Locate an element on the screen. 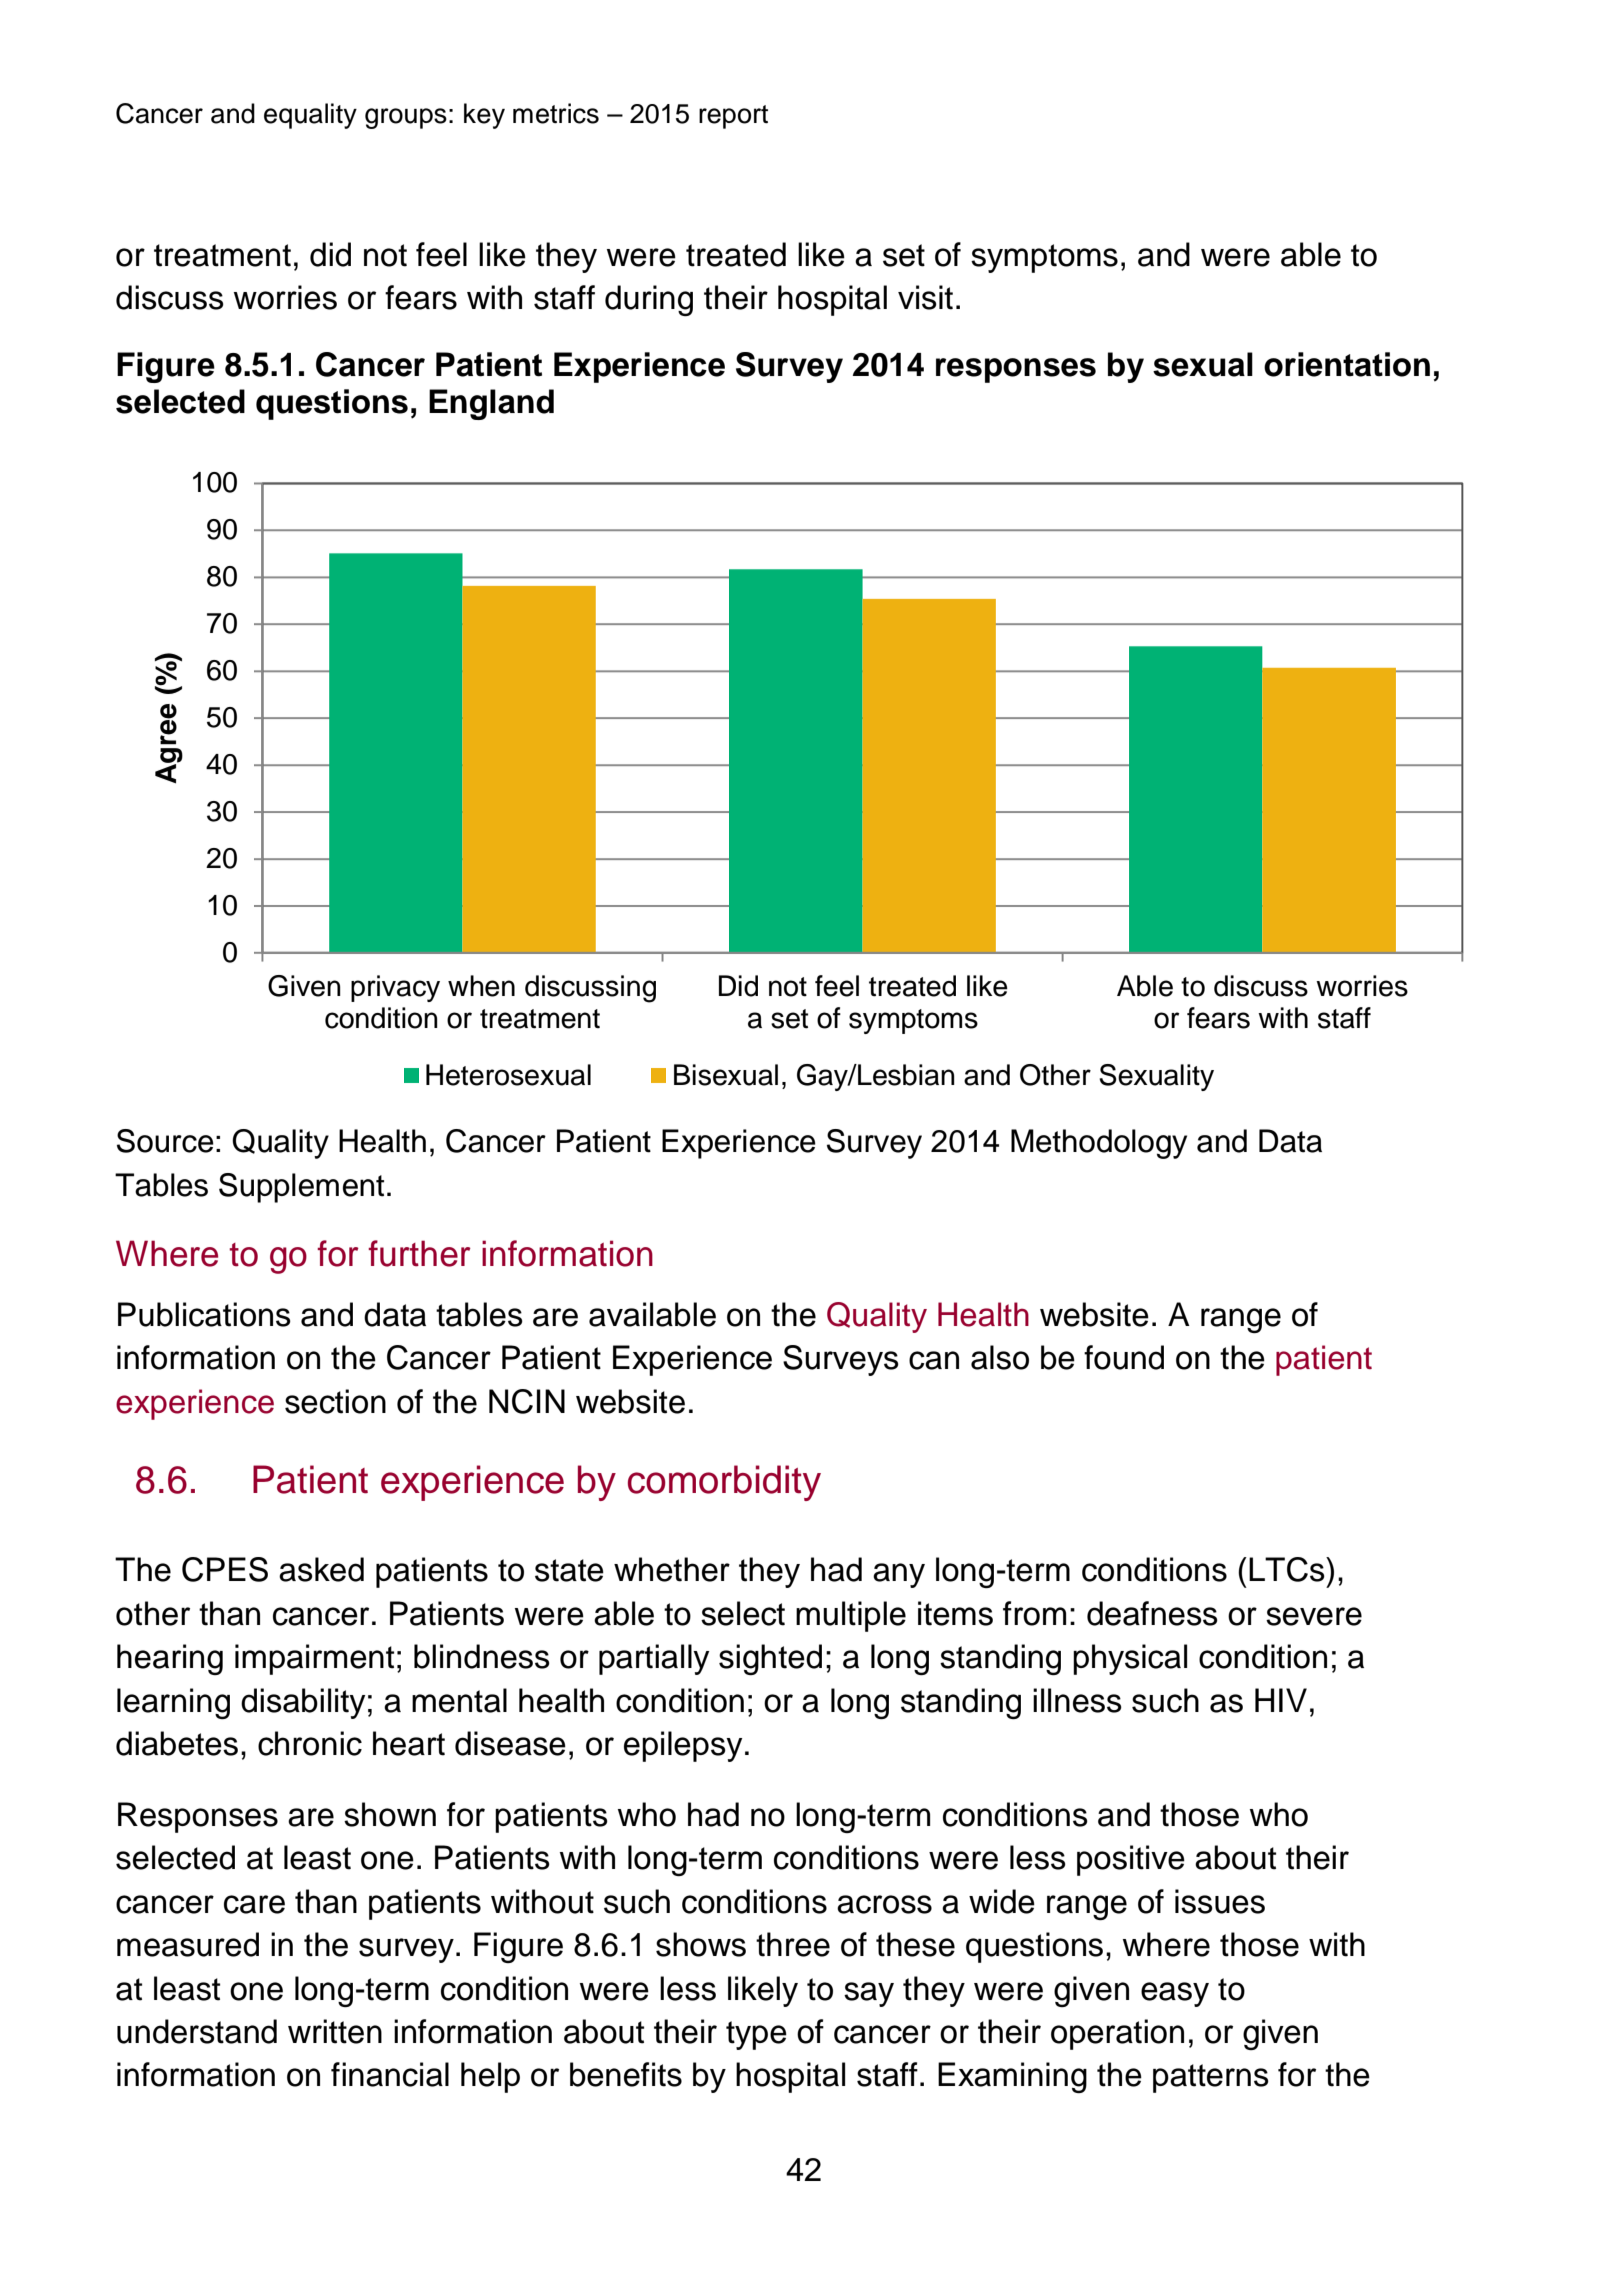 This screenshot has width=1616, height=2286. orientation is located at coordinates (1347, 364).
